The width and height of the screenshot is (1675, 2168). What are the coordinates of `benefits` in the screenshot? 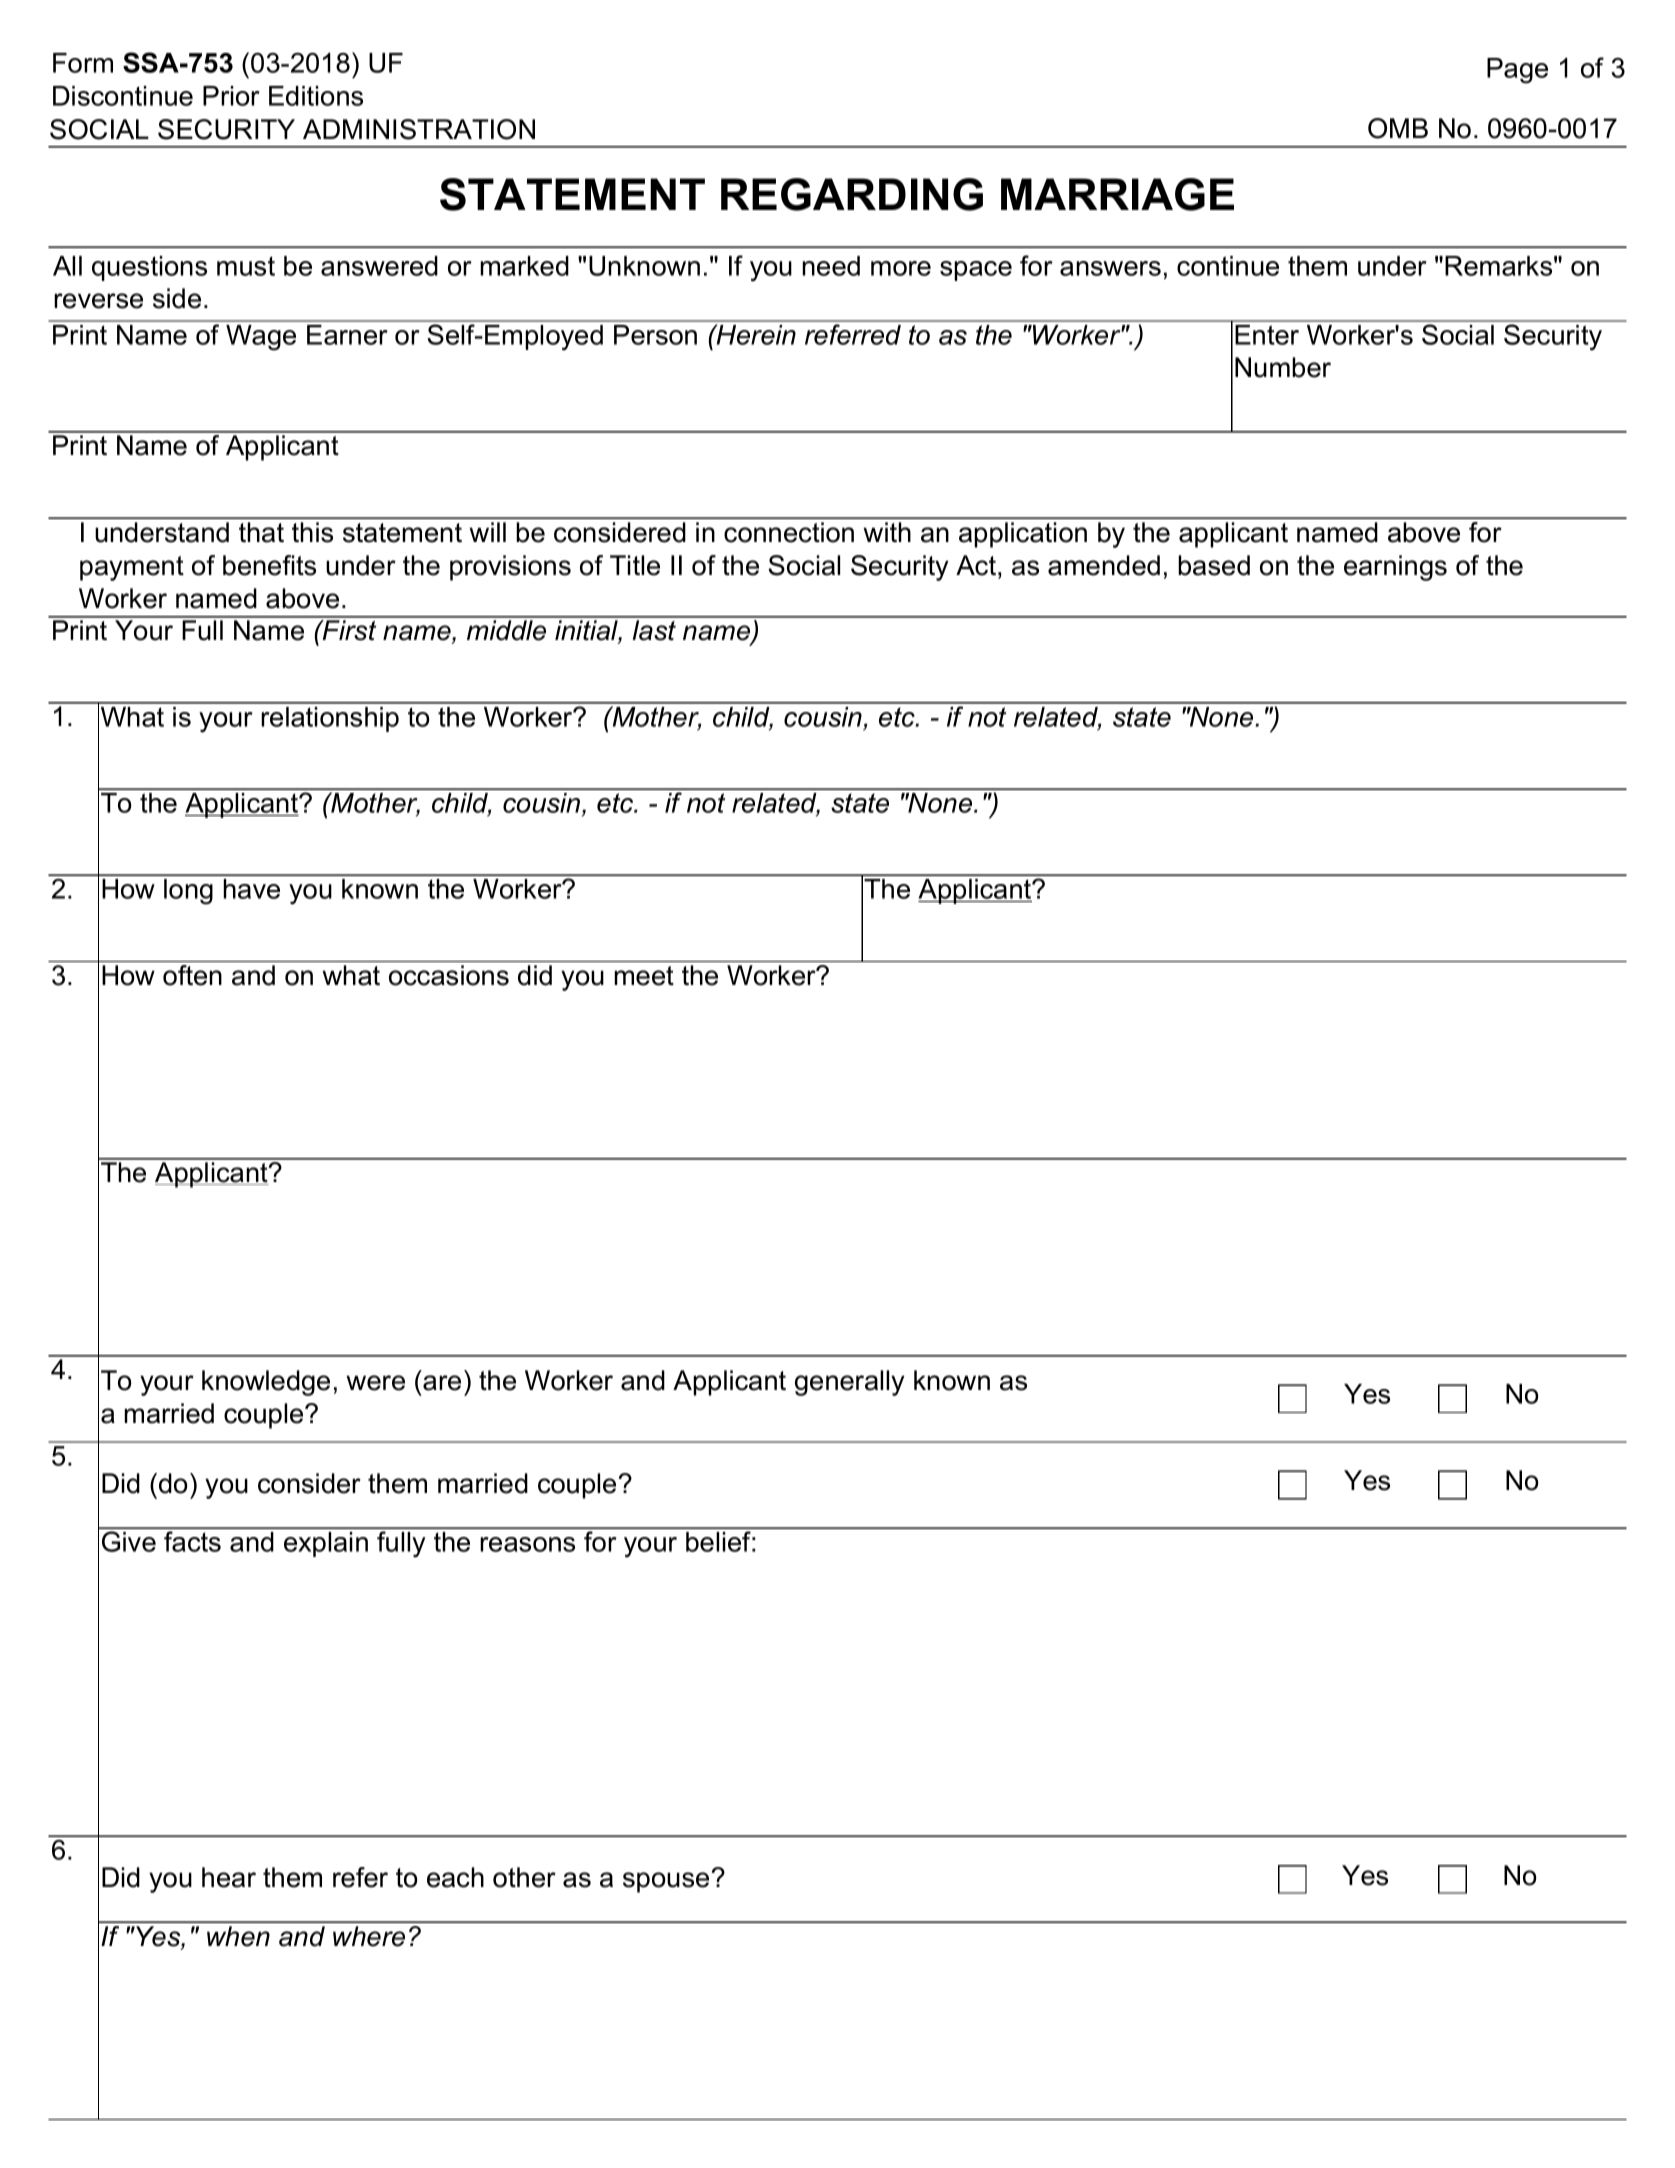 It's located at (269, 565).
